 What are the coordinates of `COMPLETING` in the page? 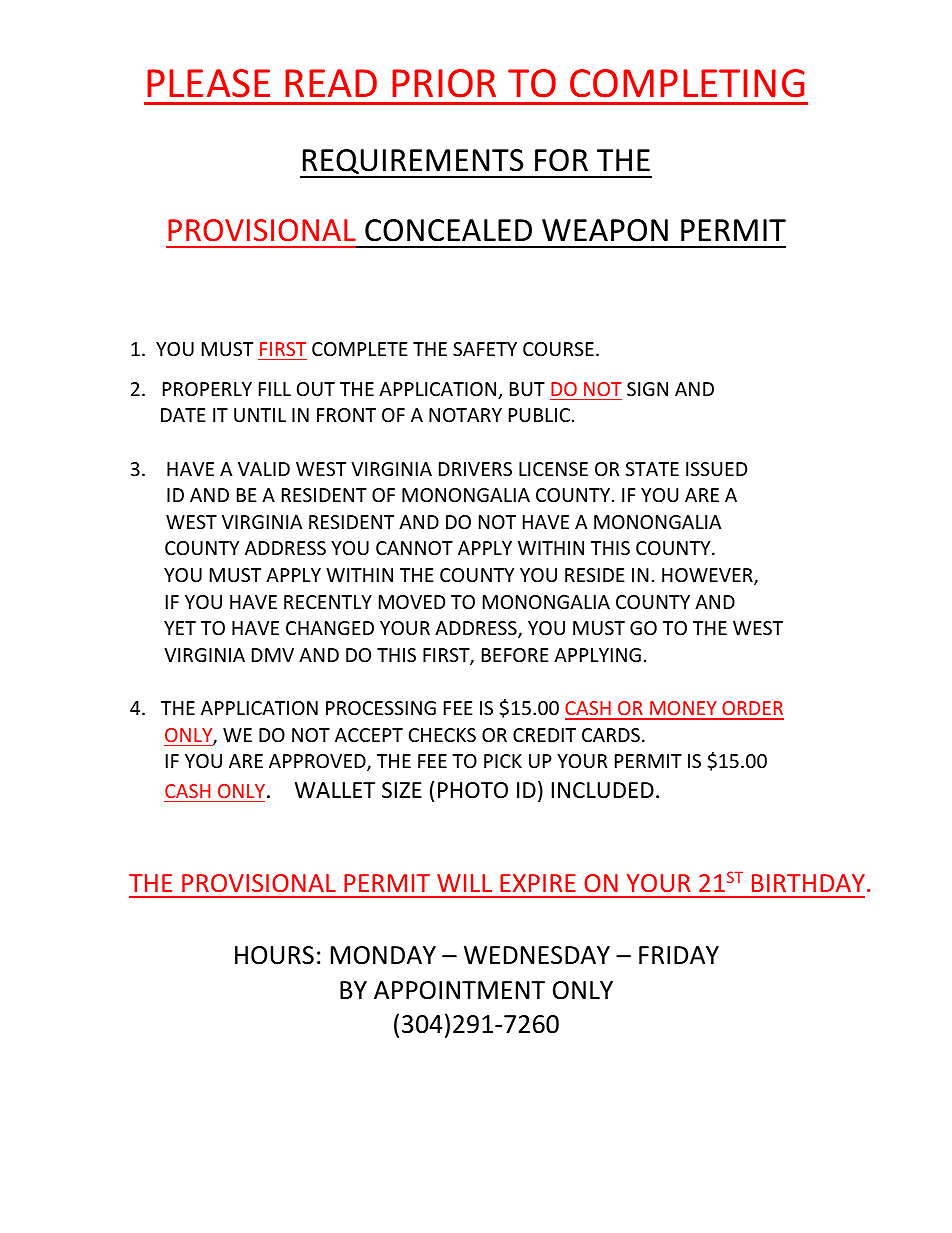 It's located at (687, 83).
